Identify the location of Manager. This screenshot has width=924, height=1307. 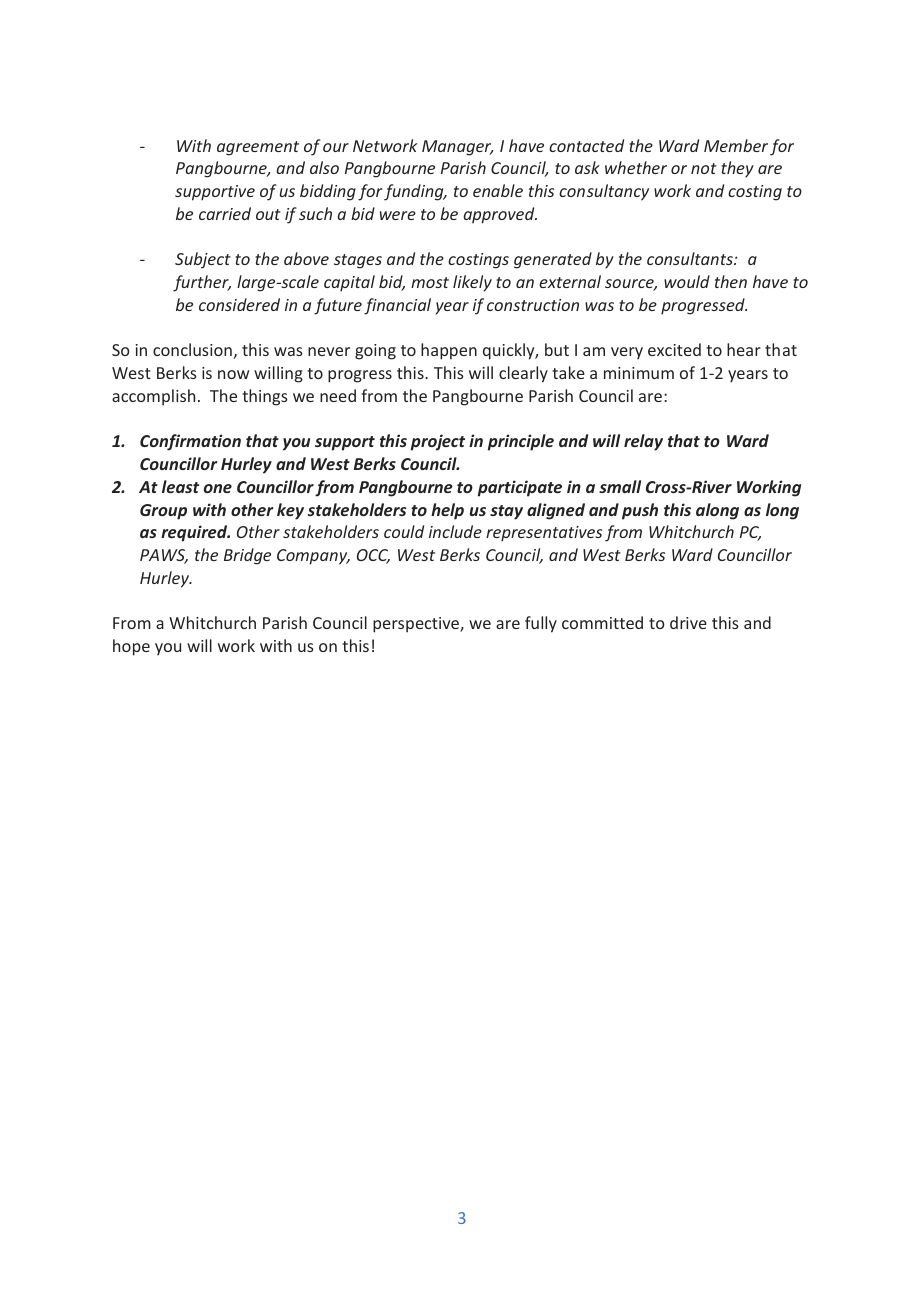
(458, 148).
